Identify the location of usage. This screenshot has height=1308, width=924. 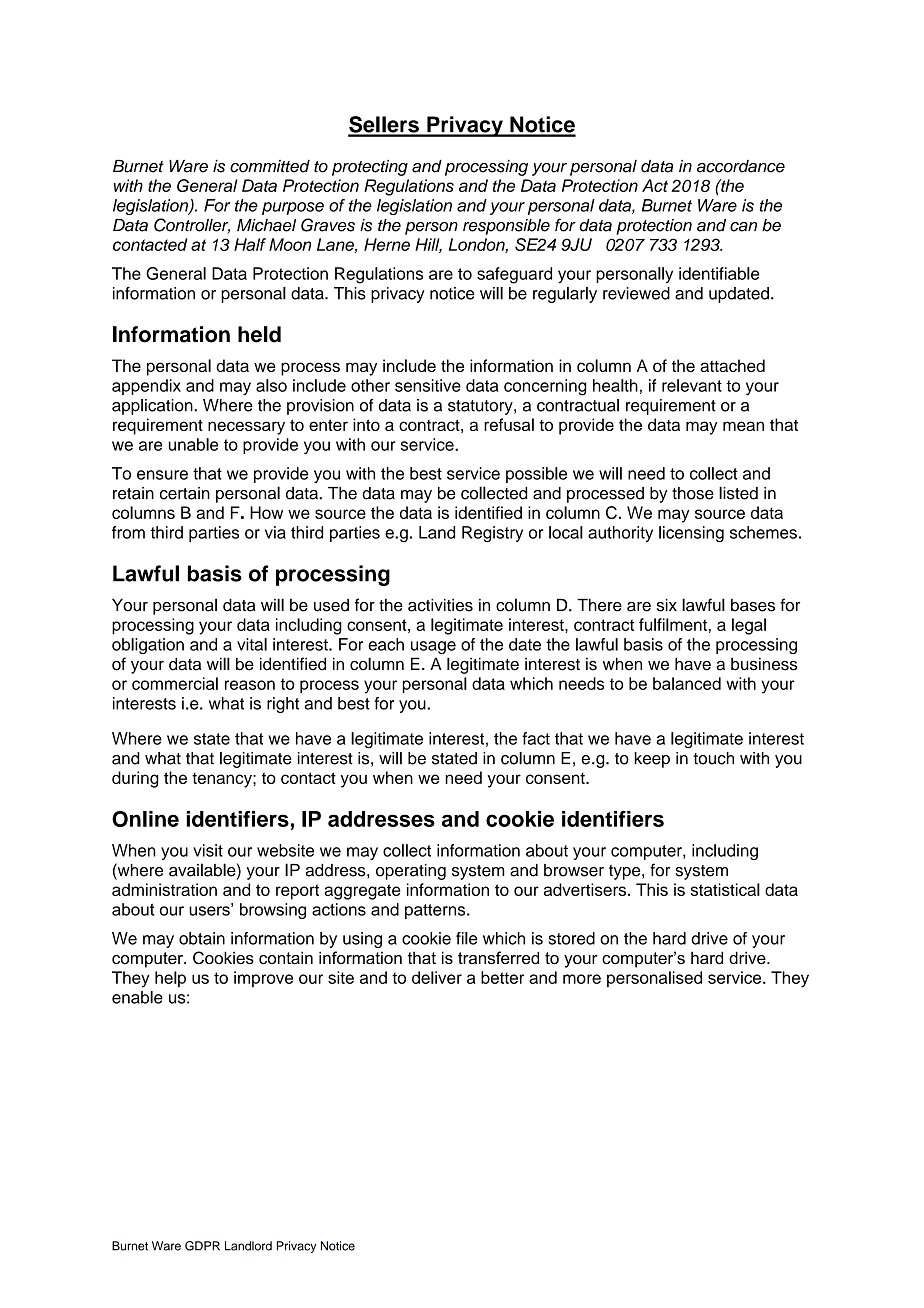
(433, 647).
